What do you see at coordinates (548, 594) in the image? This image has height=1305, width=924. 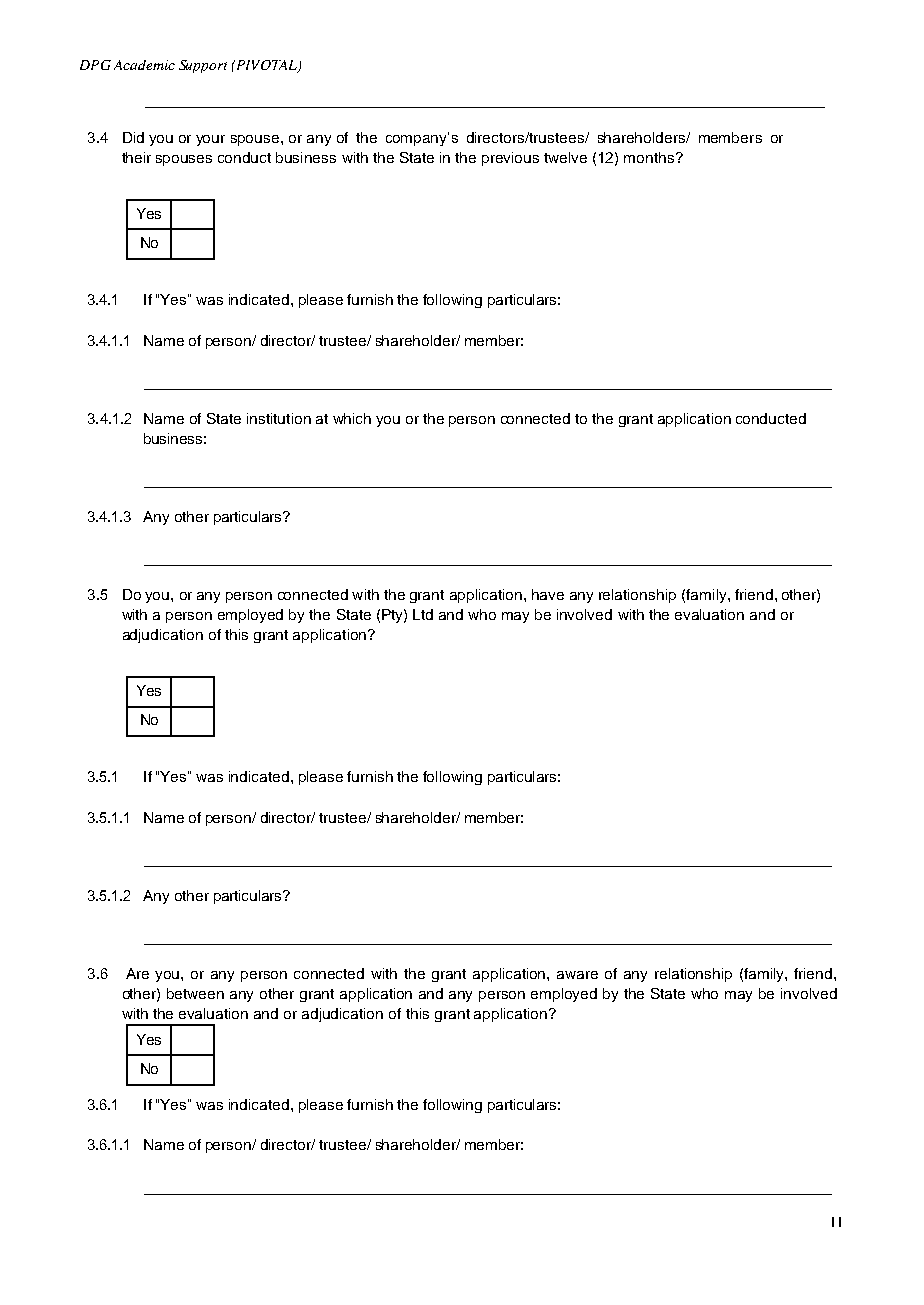 I see `have` at bounding box center [548, 594].
